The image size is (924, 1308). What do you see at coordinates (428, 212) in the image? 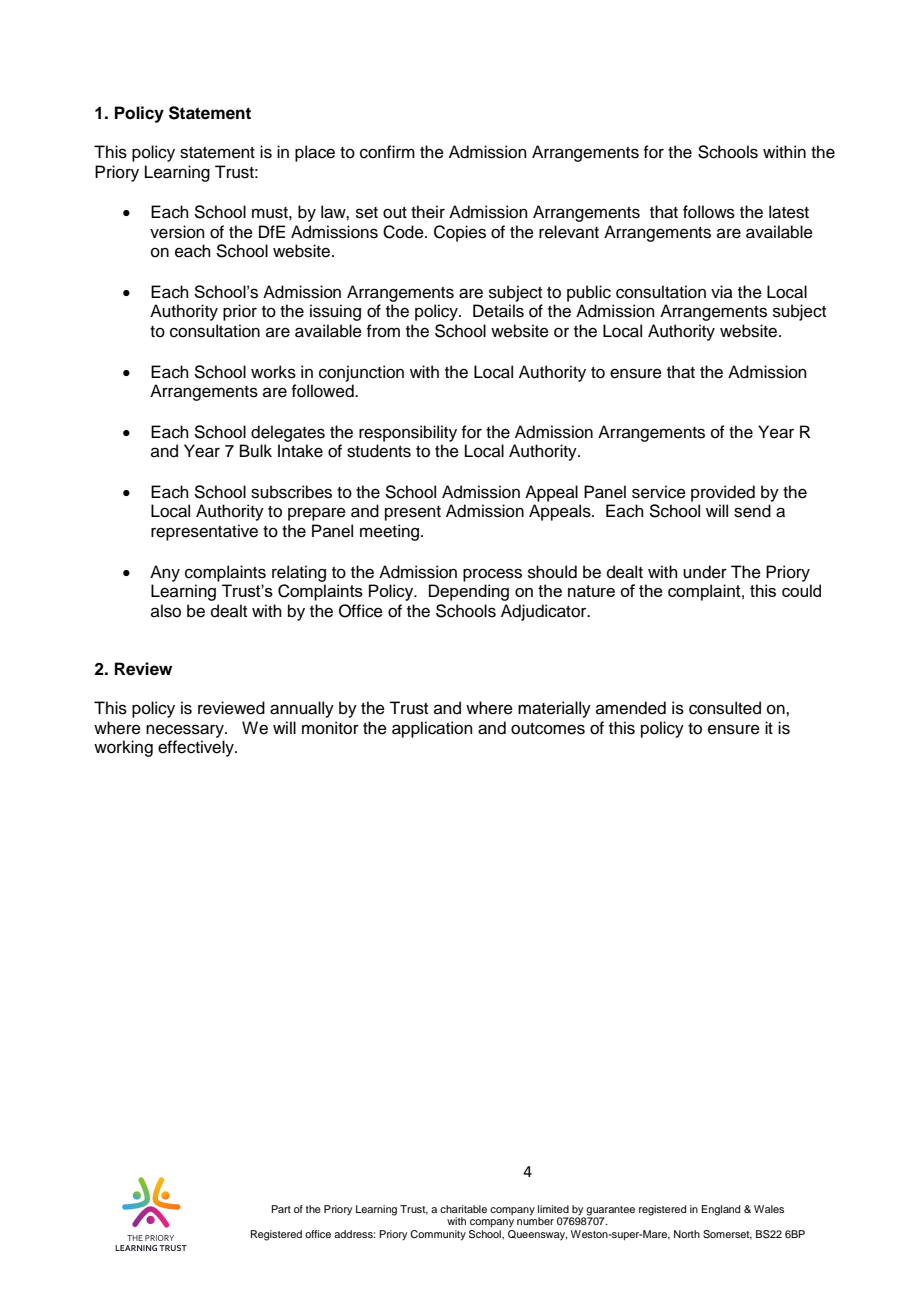
I see `their` at bounding box center [428, 212].
